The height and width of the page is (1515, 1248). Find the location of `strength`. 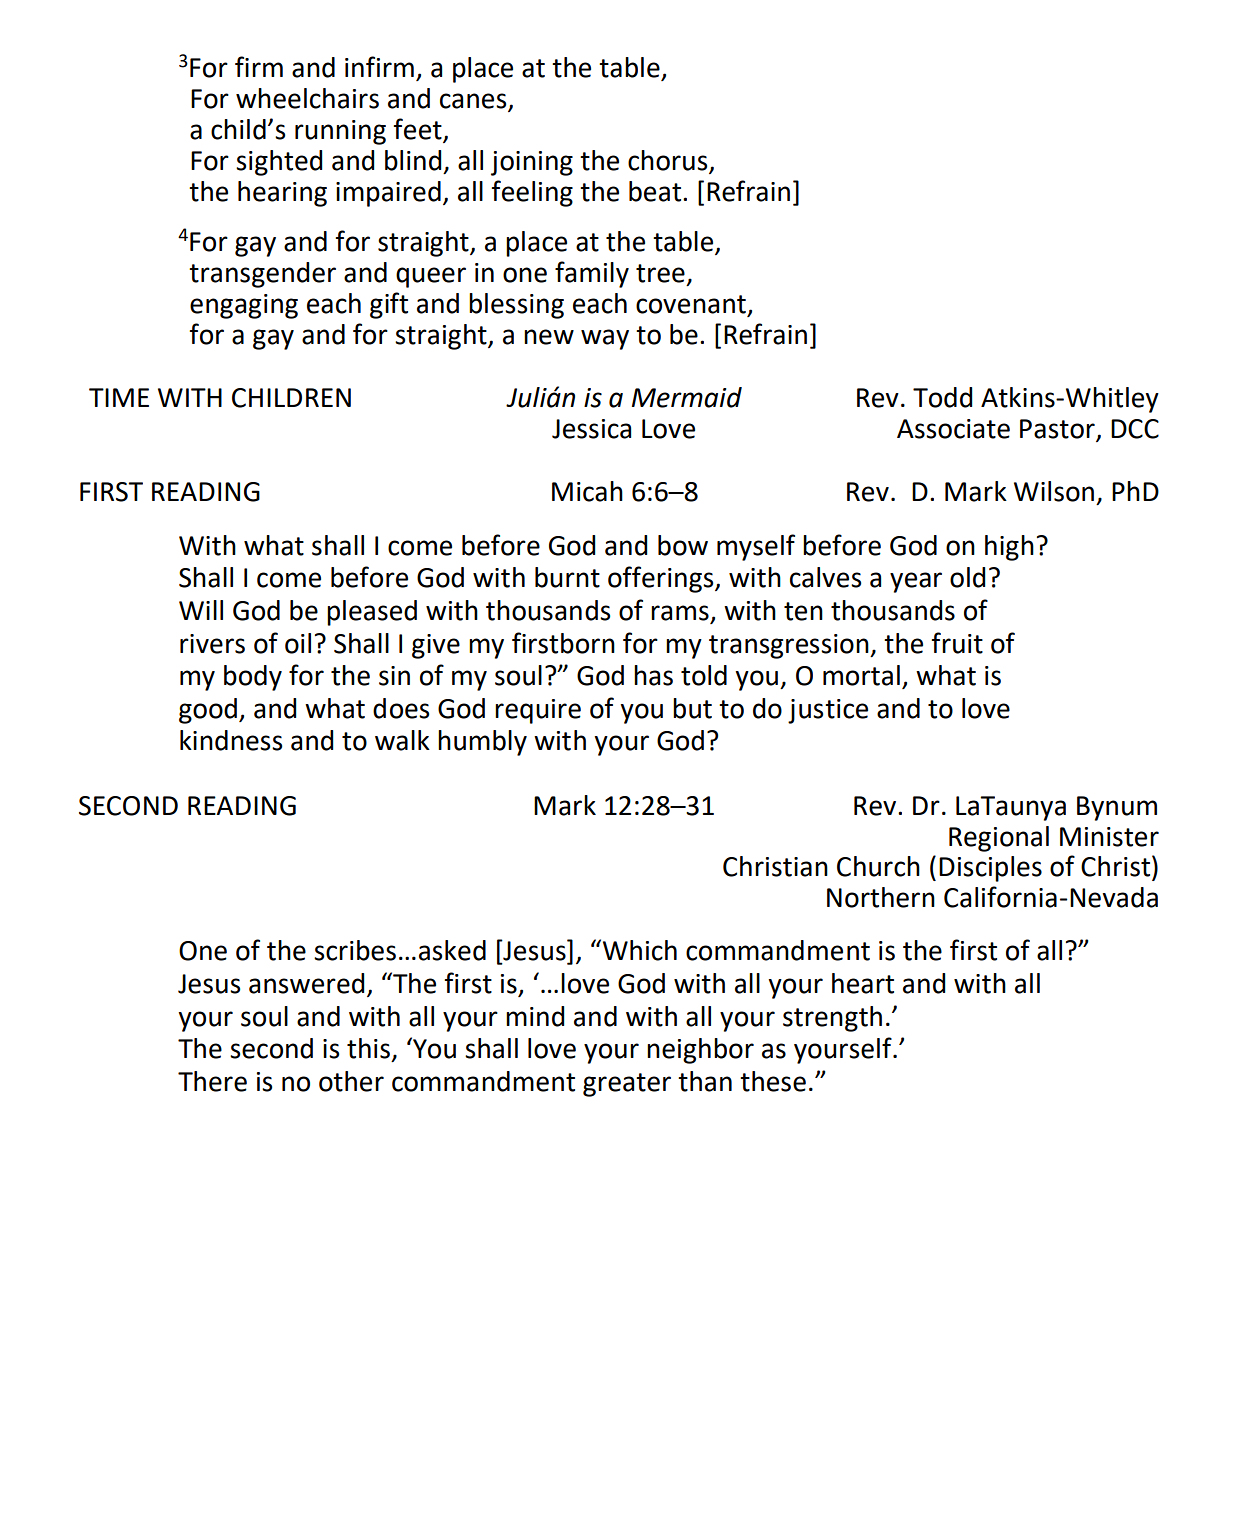

strength is located at coordinates (832, 1019).
